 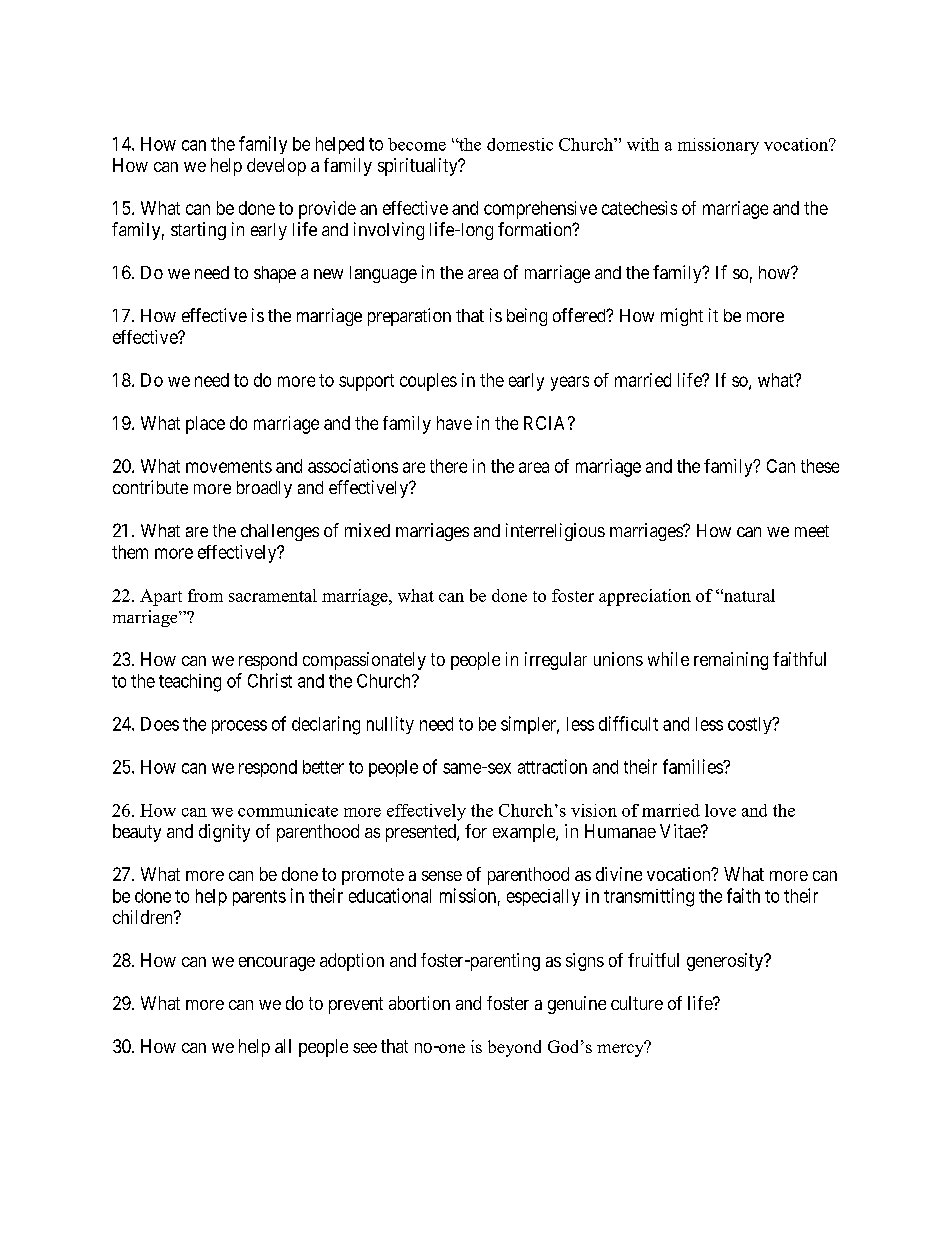 I want to click on spirituality, so click(x=419, y=167).
